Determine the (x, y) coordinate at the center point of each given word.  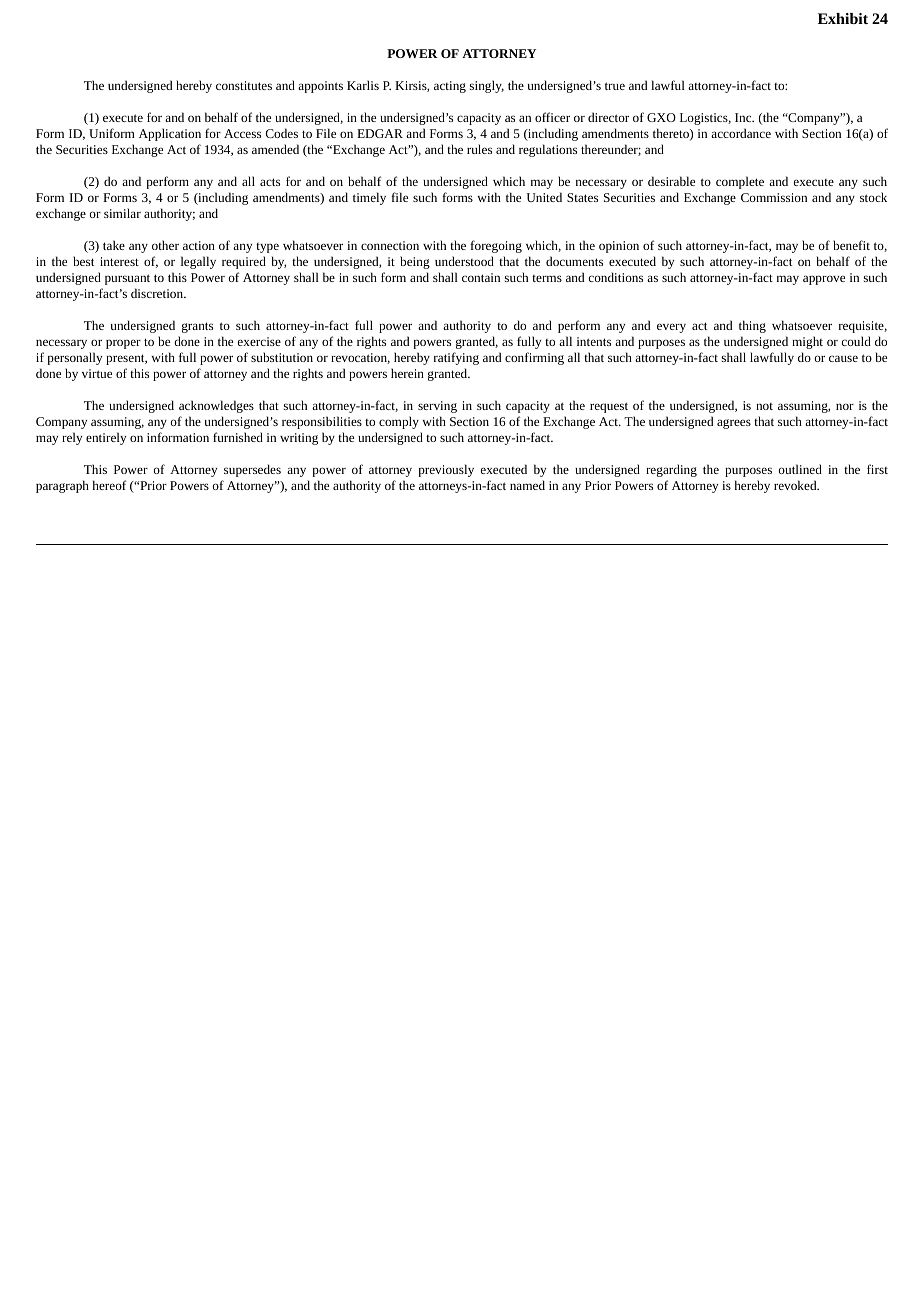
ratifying (456, 358)
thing (752, 326)
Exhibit (843, 18)
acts (270, 182)
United (544, 197)
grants (197, 327)
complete (740, 182)
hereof (109, 485)
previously (446, 470)
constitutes (244, 85)
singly (487, 86)
